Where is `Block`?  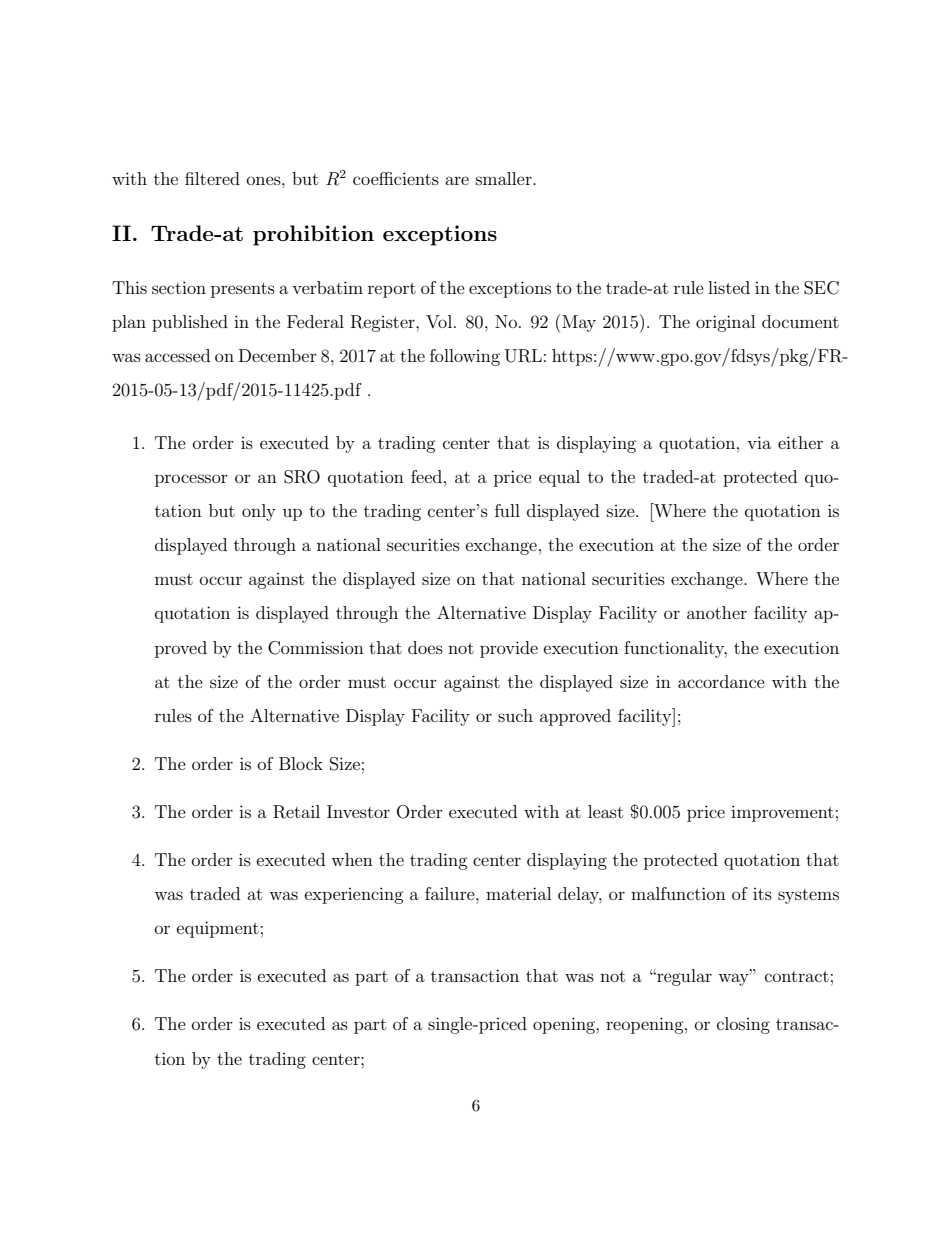
Block is located at coordinates (301, 763).
